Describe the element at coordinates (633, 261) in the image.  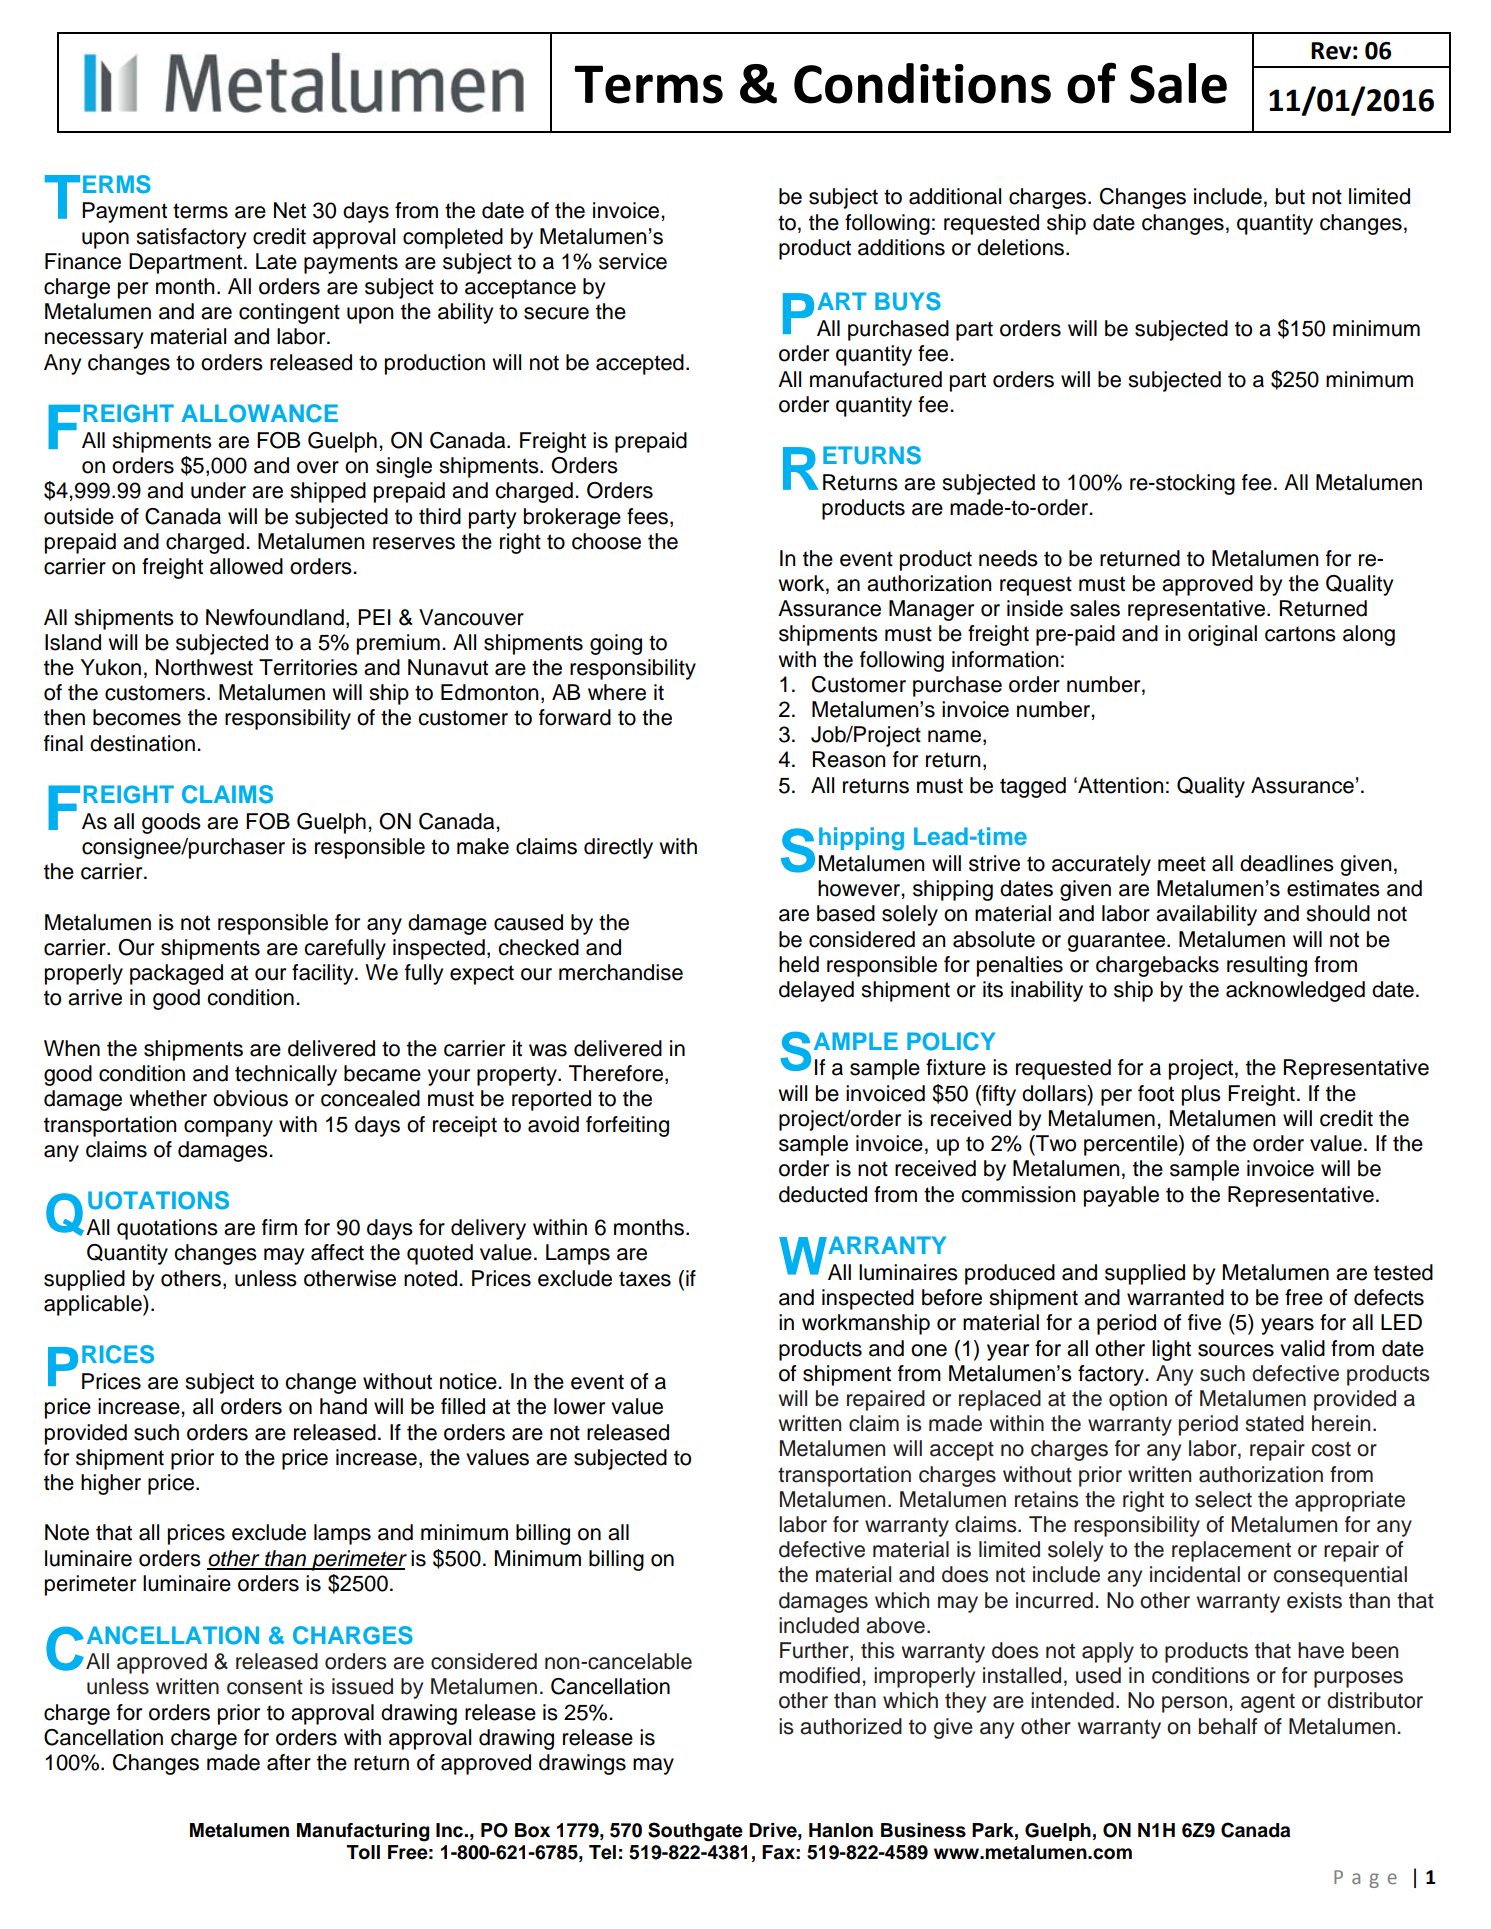
I see `service` at that location.
